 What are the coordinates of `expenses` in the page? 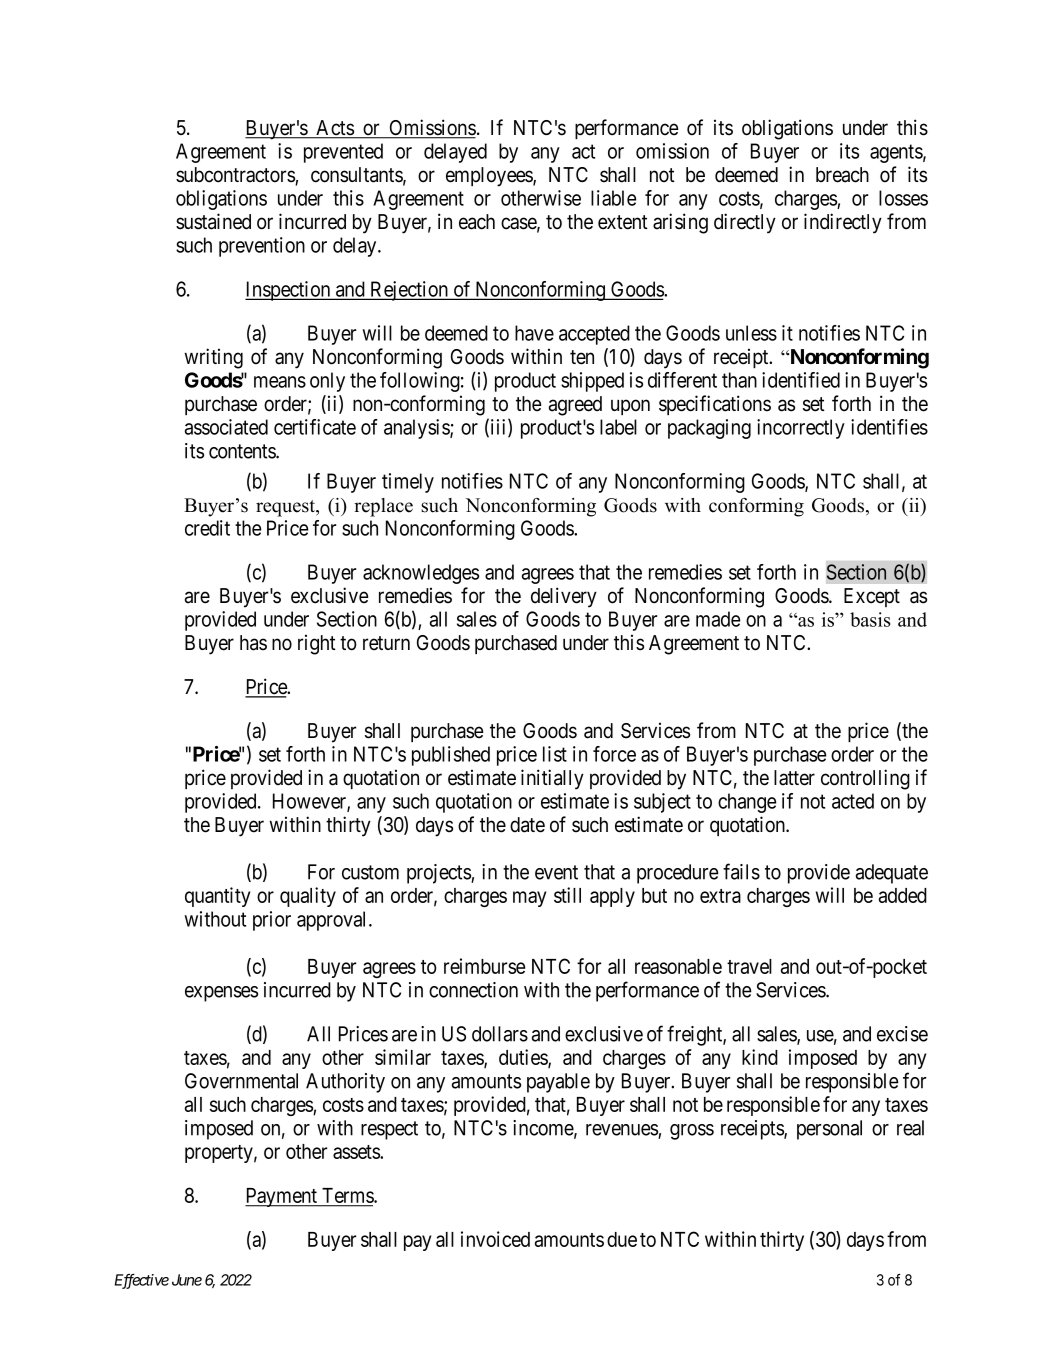 It's located at (221, 994).
